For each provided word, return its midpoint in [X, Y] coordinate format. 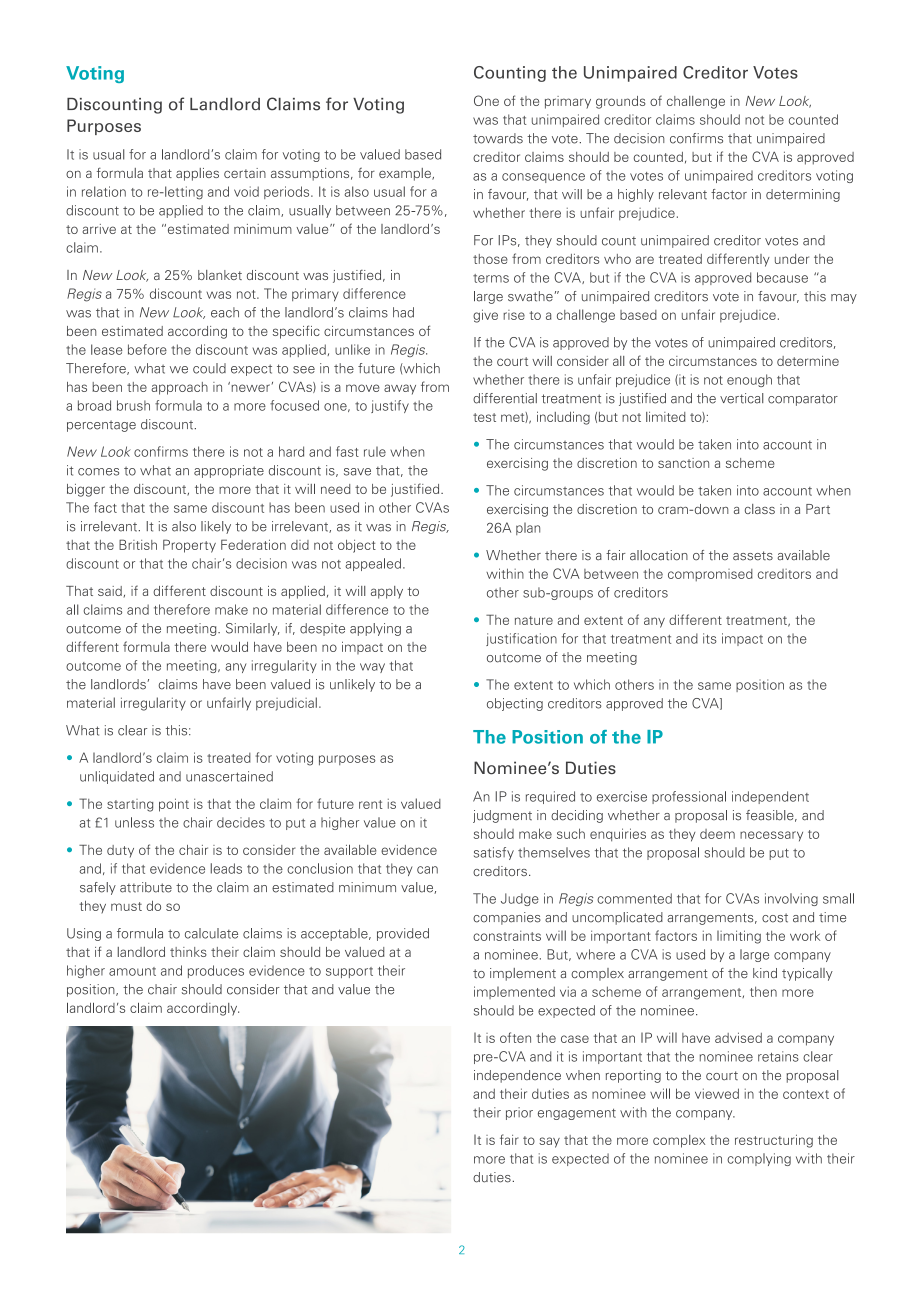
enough [749, 380]
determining [803, 195]
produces [216, 971]
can [427, 870]
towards [498, 138]
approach [179, 388]
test [484, 417]
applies [197, 174]
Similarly [253, 629]
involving [791, 899]
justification [521, 639]
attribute [146, 887]
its [710, 638]
